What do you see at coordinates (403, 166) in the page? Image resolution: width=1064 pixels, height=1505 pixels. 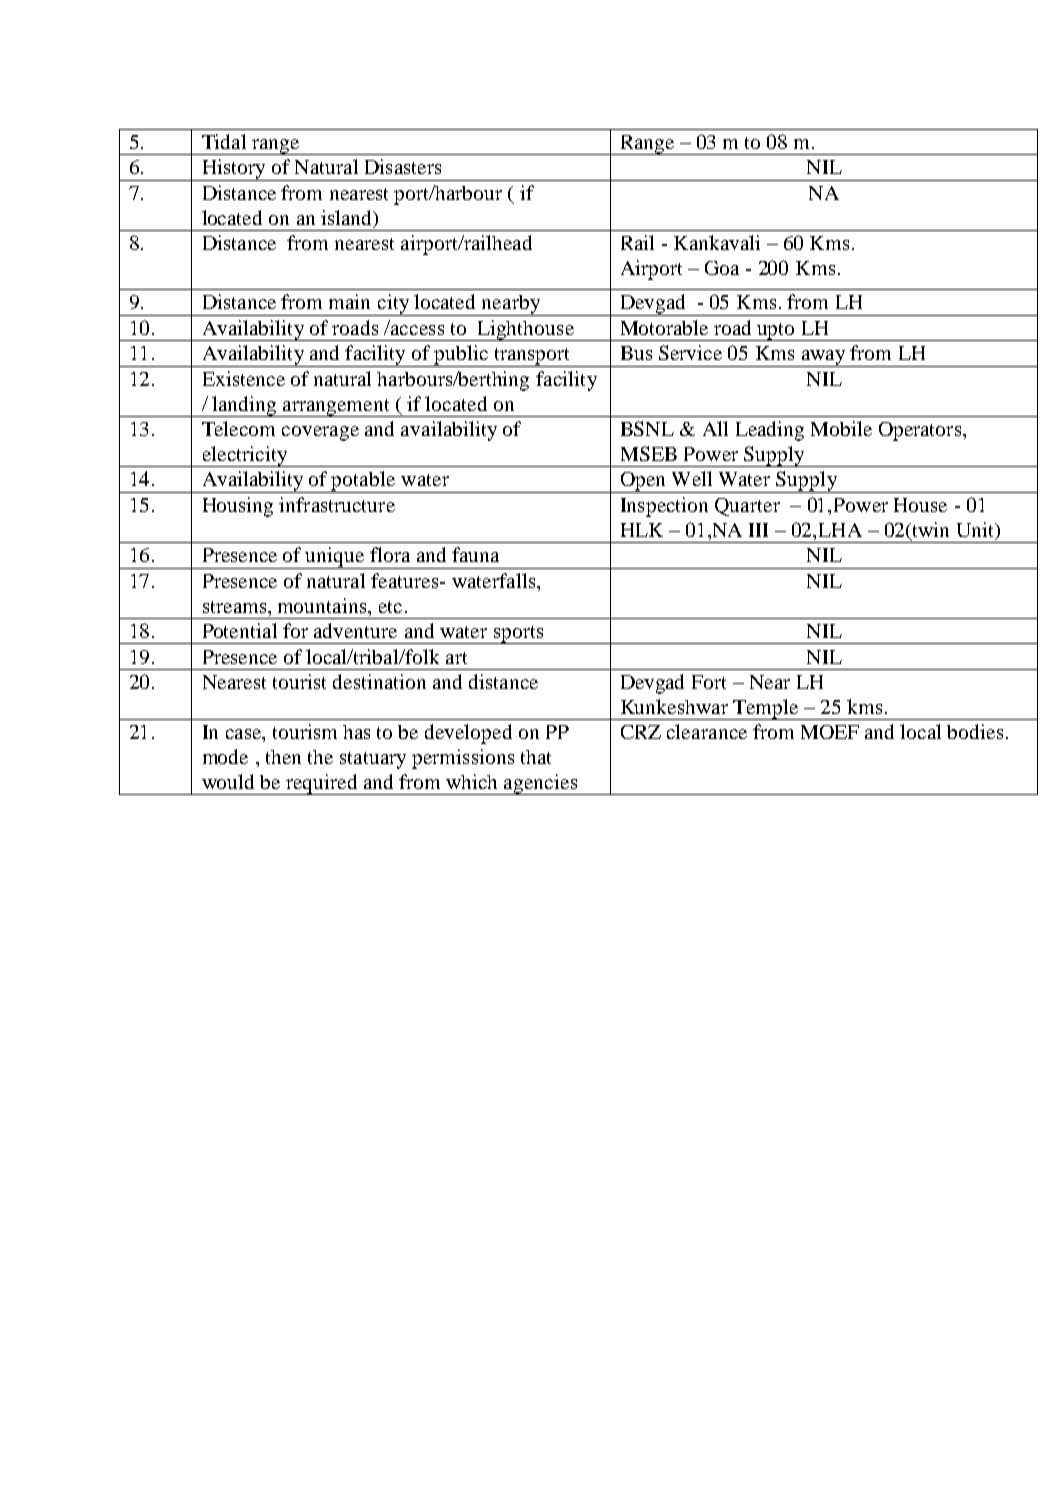 I see `Disasters` at bounding box center [403, 166].
